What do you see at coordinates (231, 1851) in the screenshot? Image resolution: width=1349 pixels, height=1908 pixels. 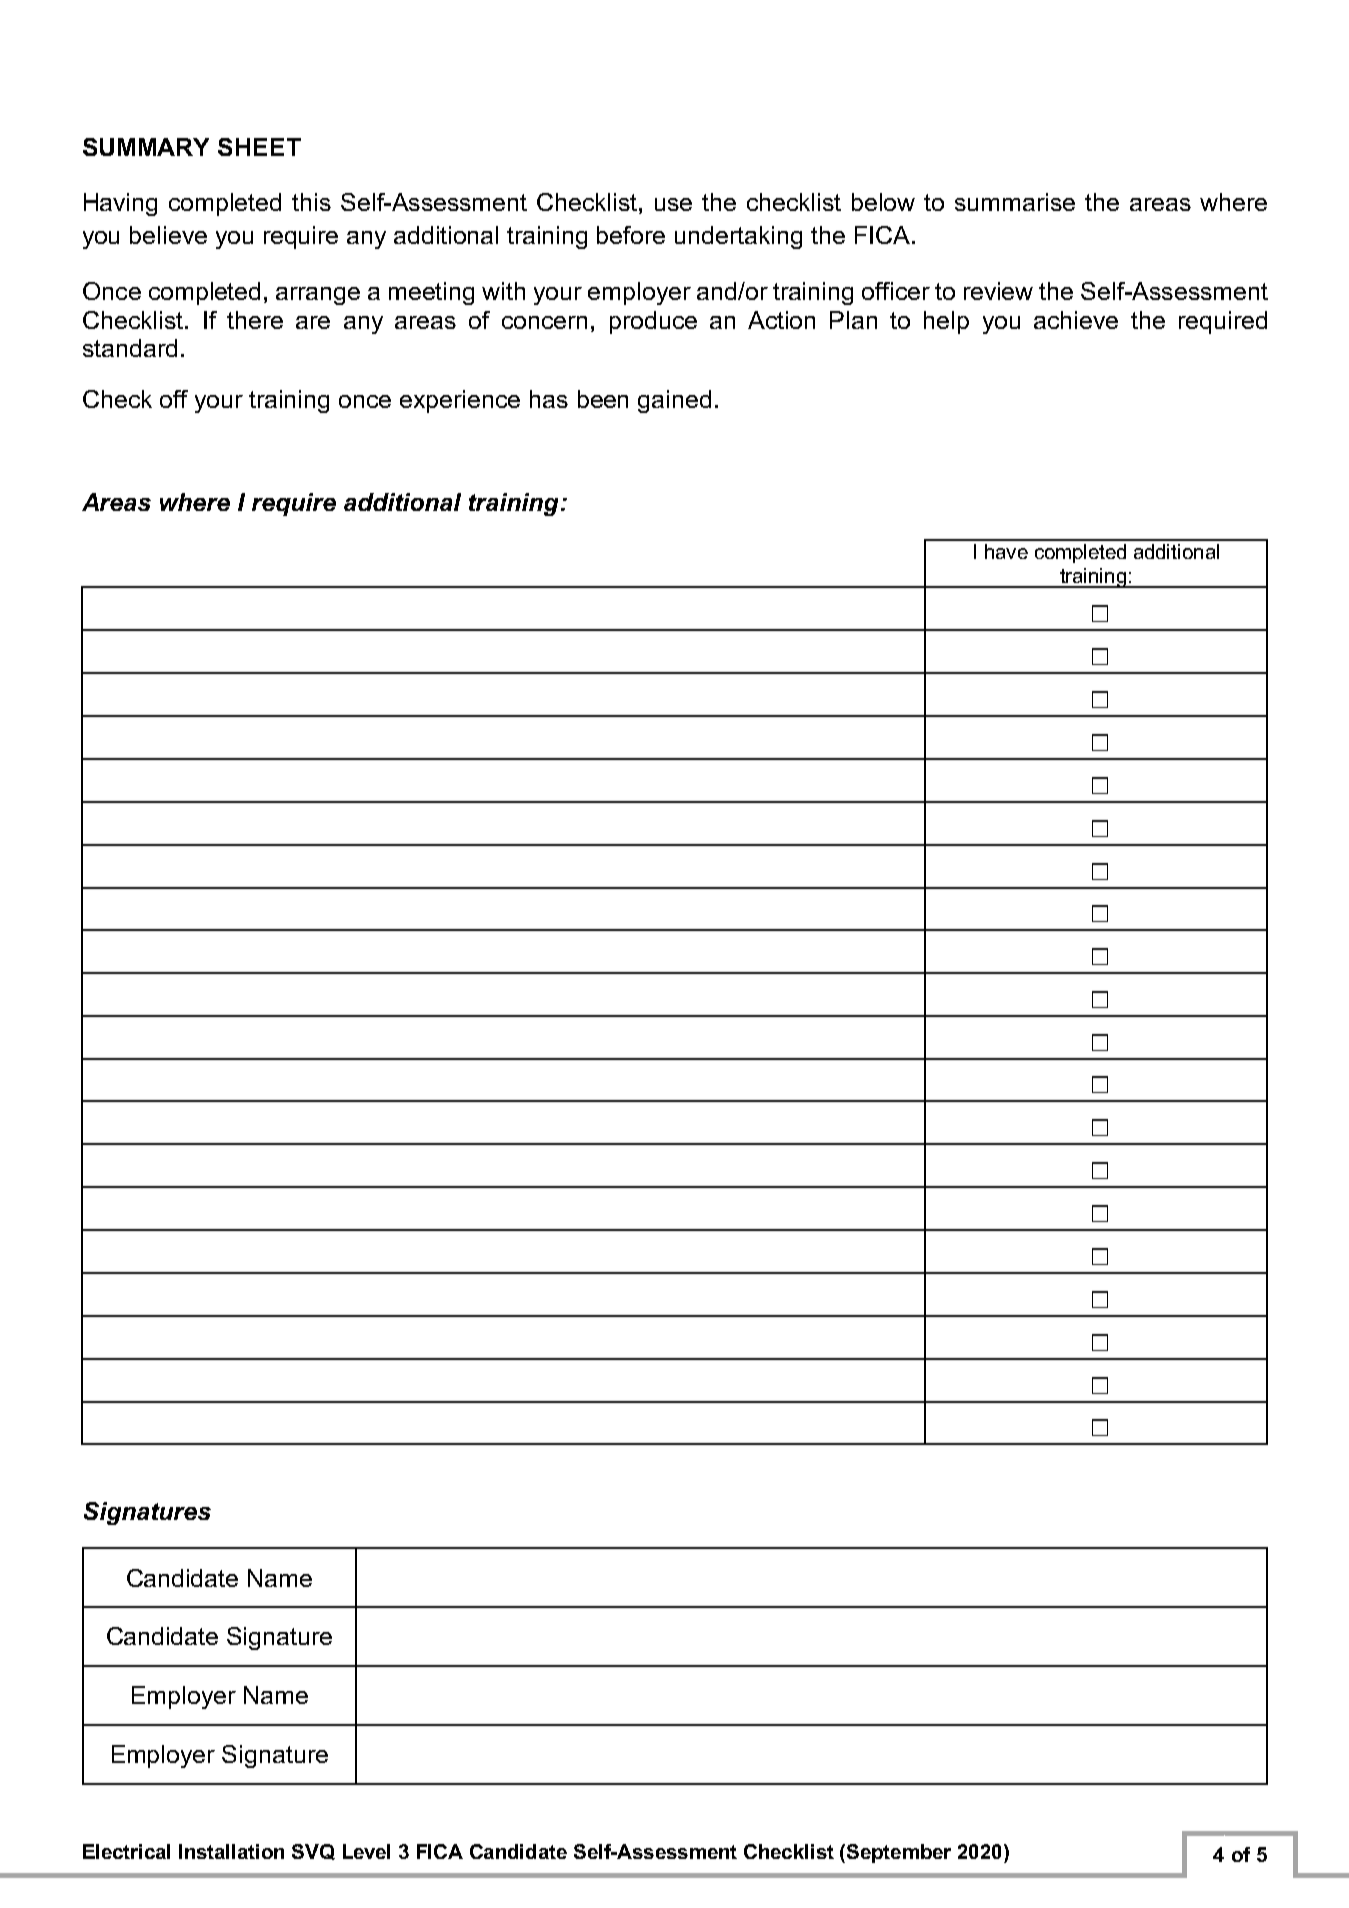 I see `Installation` at bounding box center [231, 1851].
